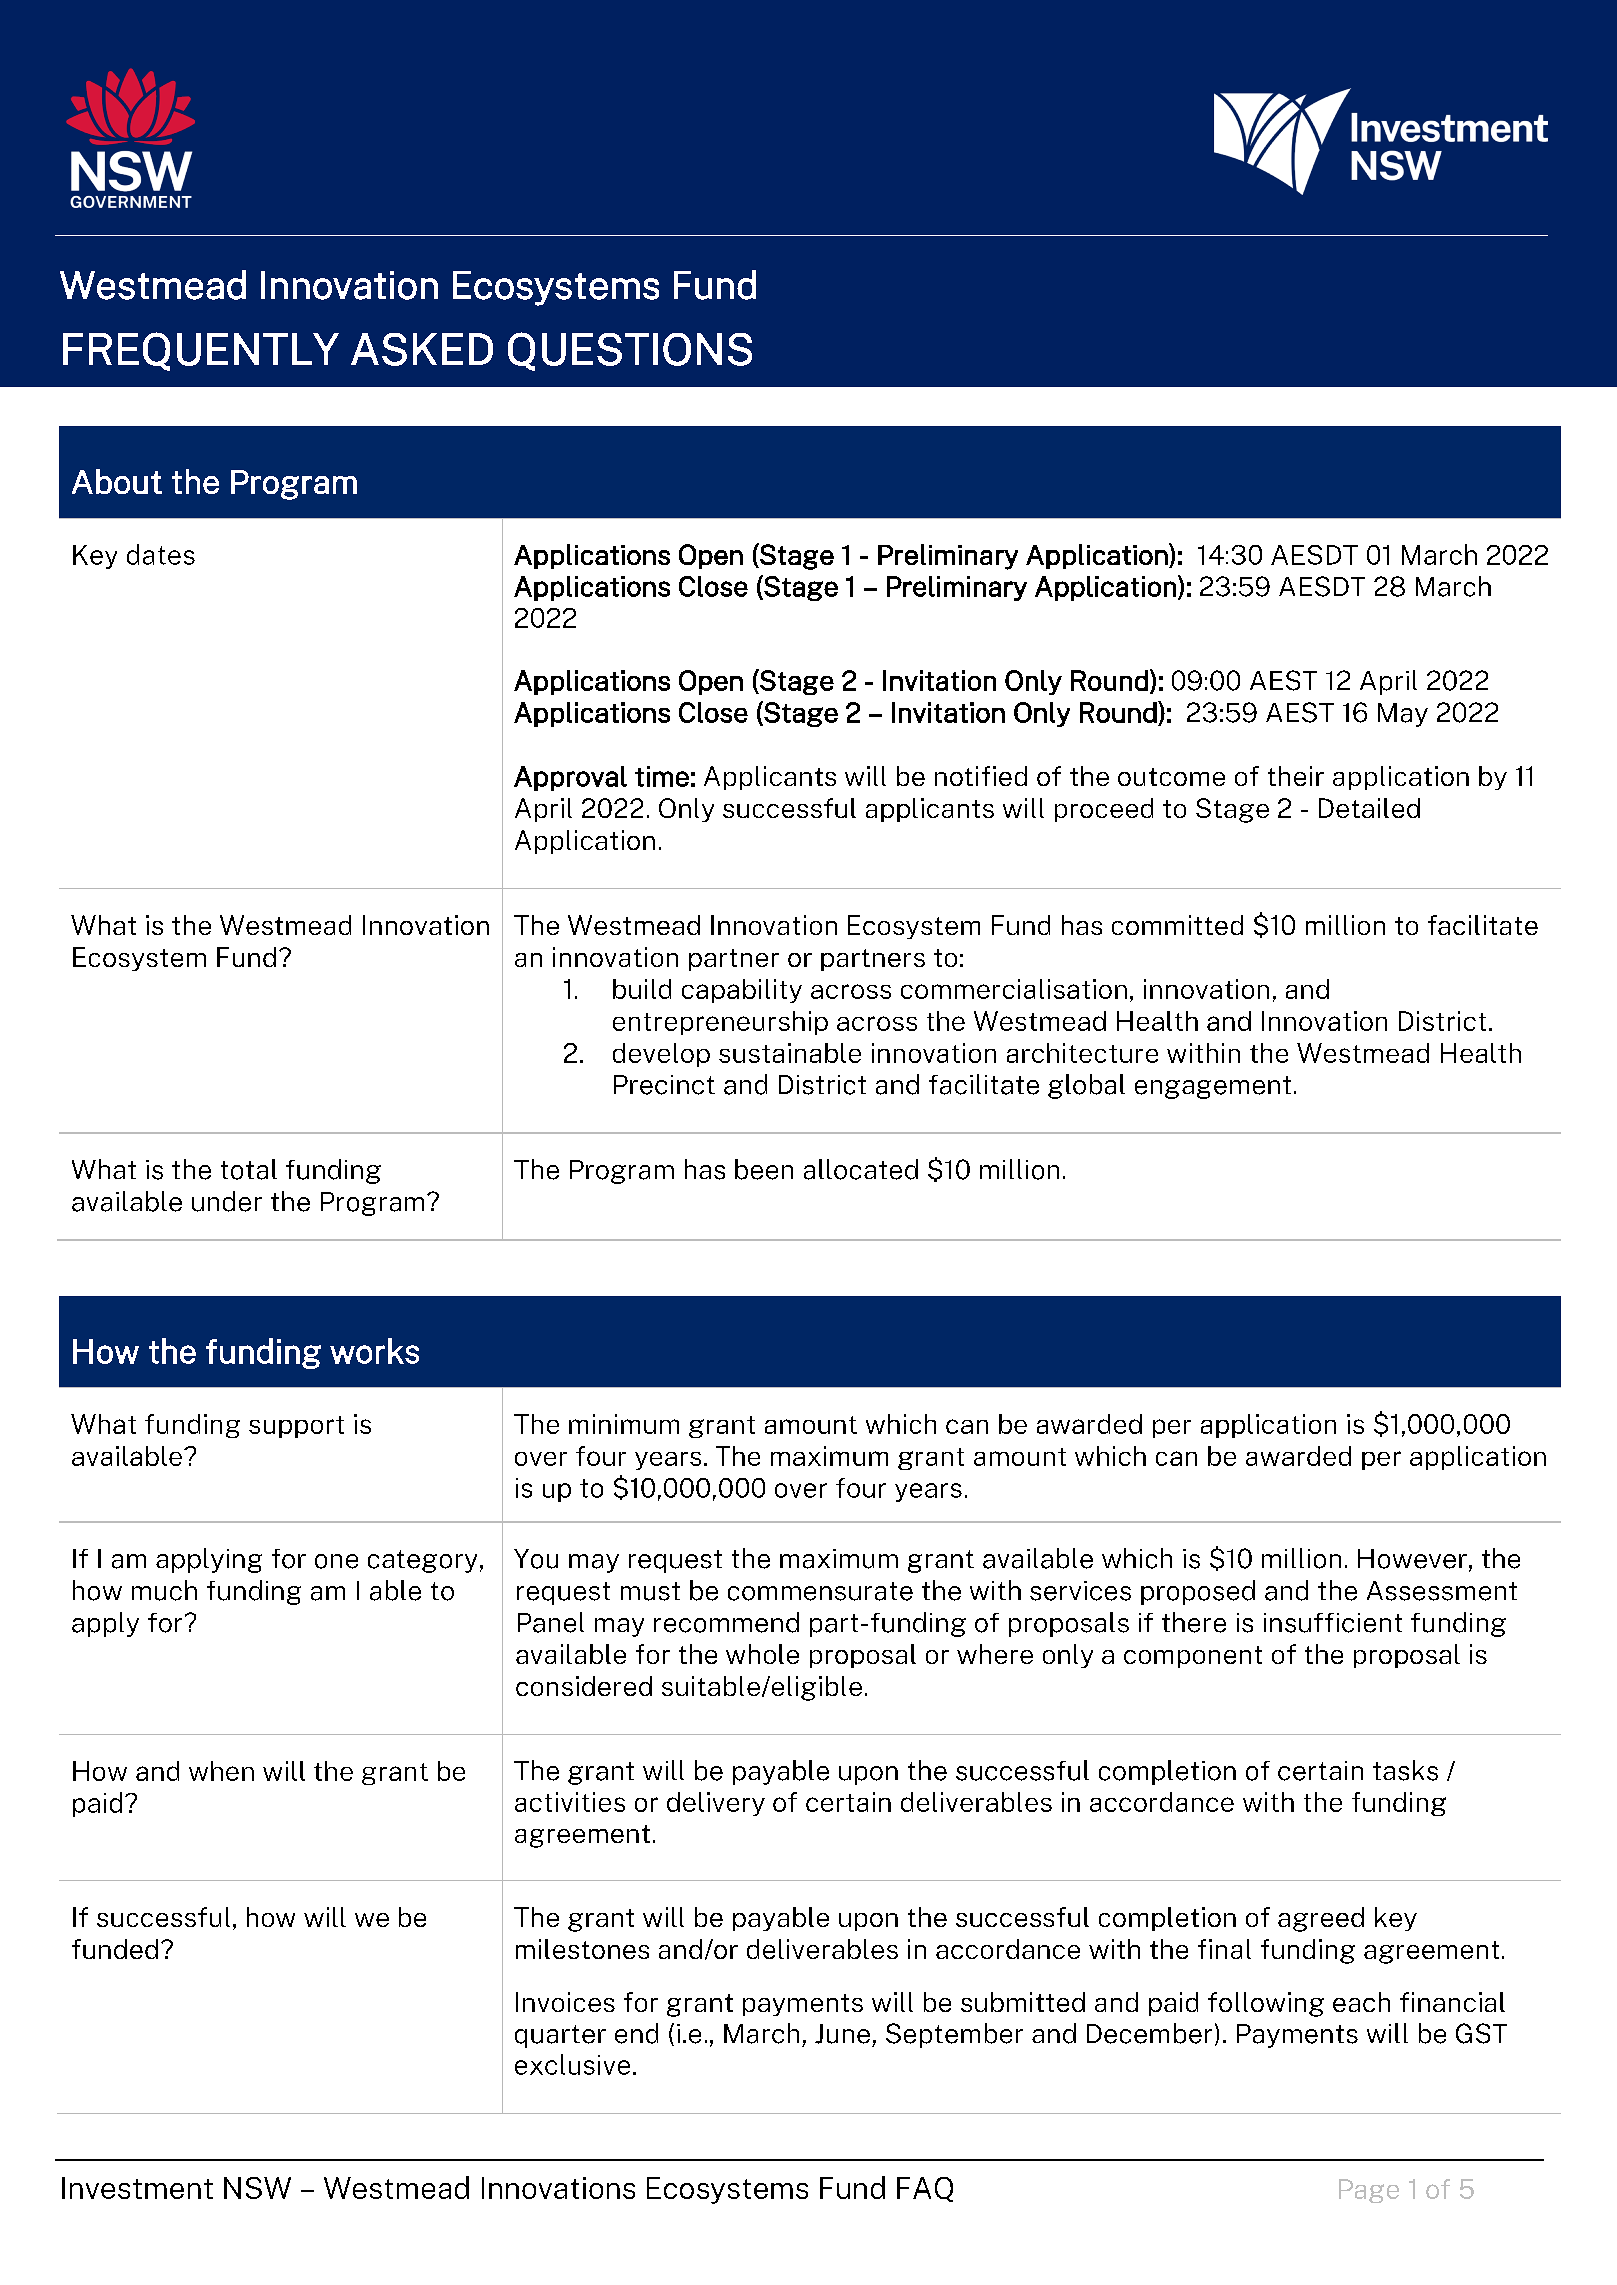 This screenshot has width=1617, height=2285. I want to click on FREQUENTLY, so click(201, 351).
